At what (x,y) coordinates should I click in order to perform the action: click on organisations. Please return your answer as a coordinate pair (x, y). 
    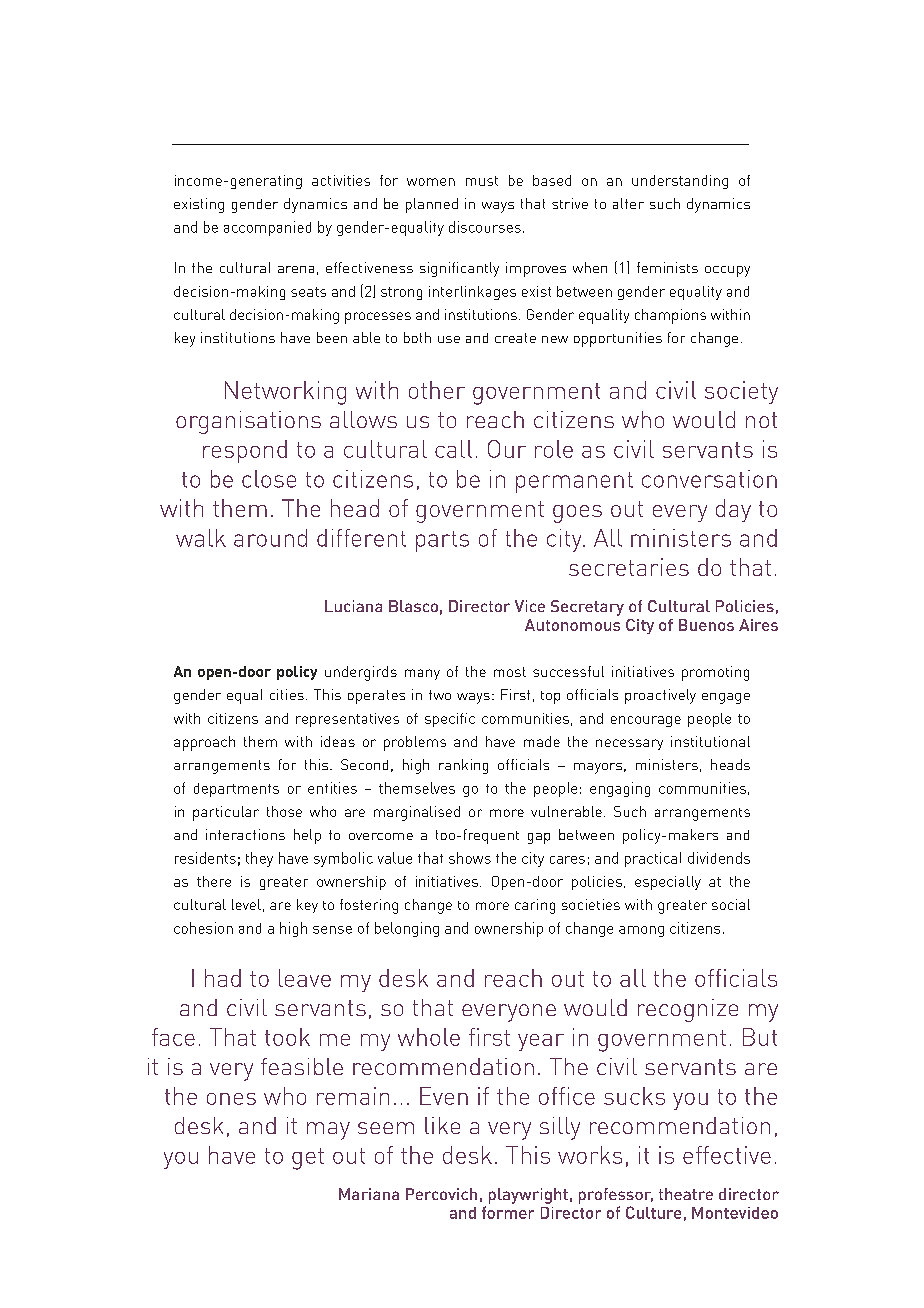
    Looking at the image, I should click on (248, 422).
